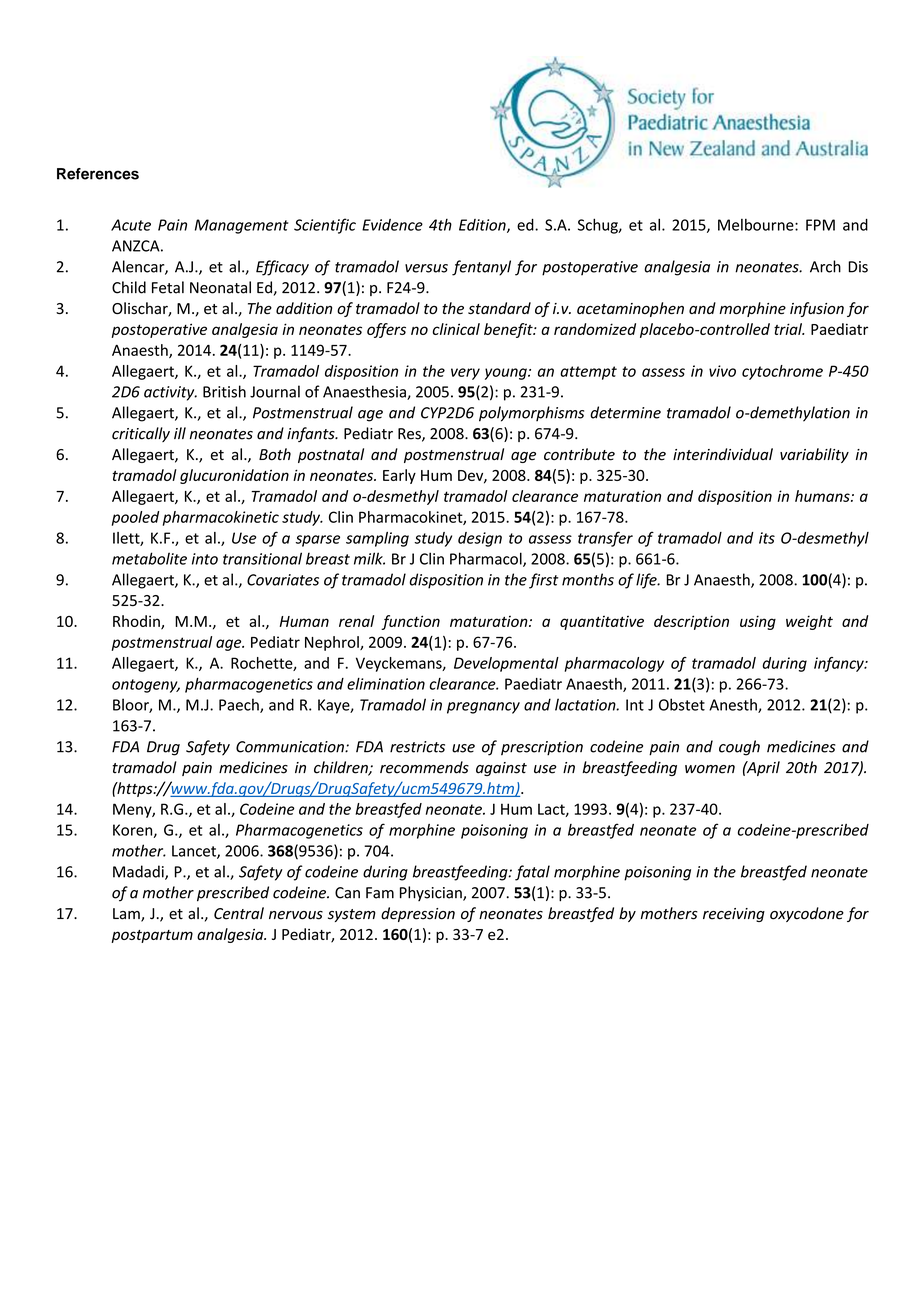  Describe the element at coordinates (291, 747) in the screenshot. I see `Communication` at that location.
